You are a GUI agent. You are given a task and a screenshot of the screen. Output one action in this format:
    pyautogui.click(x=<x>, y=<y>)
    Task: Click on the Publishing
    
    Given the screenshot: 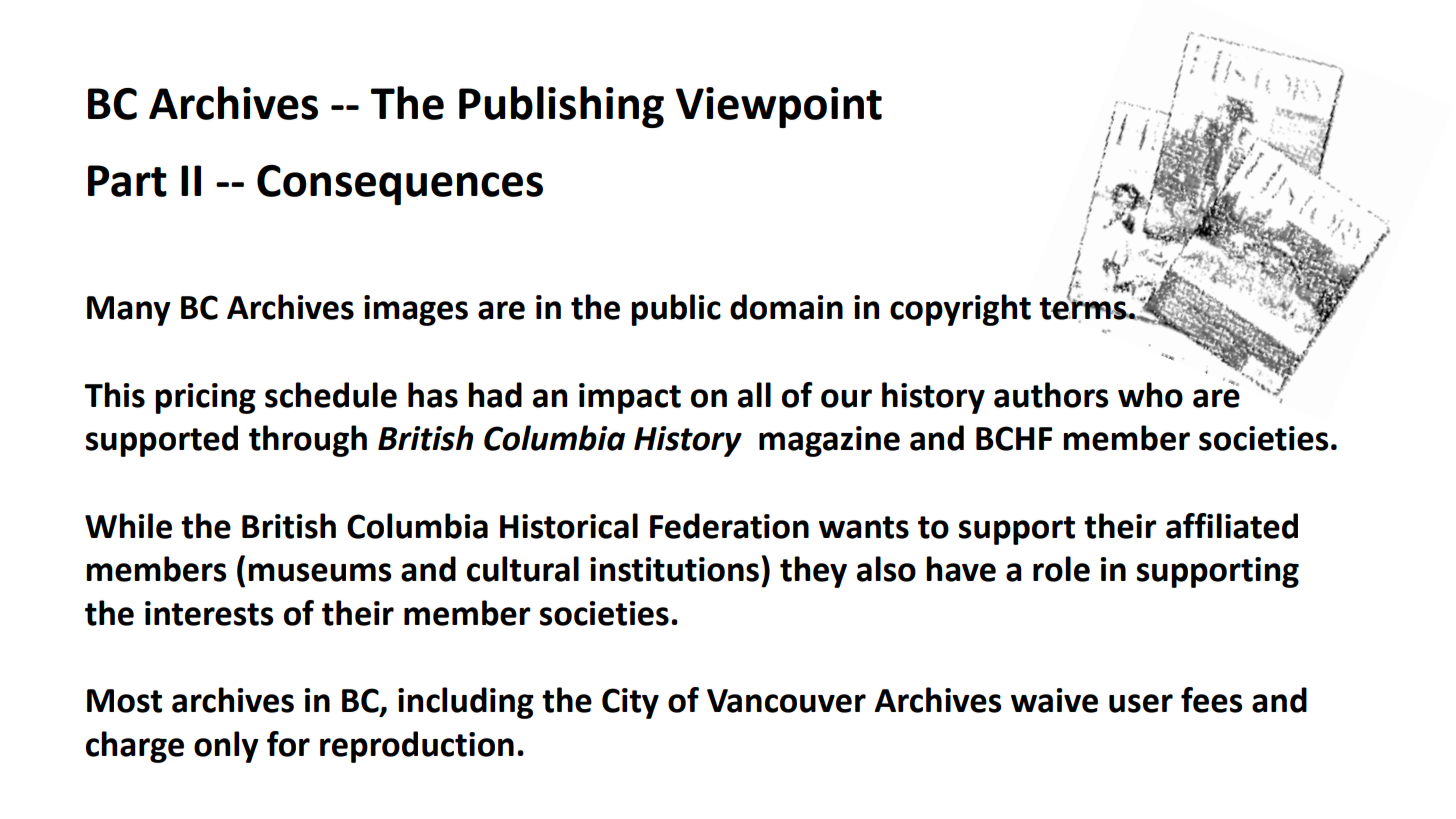 What is the action you would take?
    pyautogui.click(x=561, y=107)
